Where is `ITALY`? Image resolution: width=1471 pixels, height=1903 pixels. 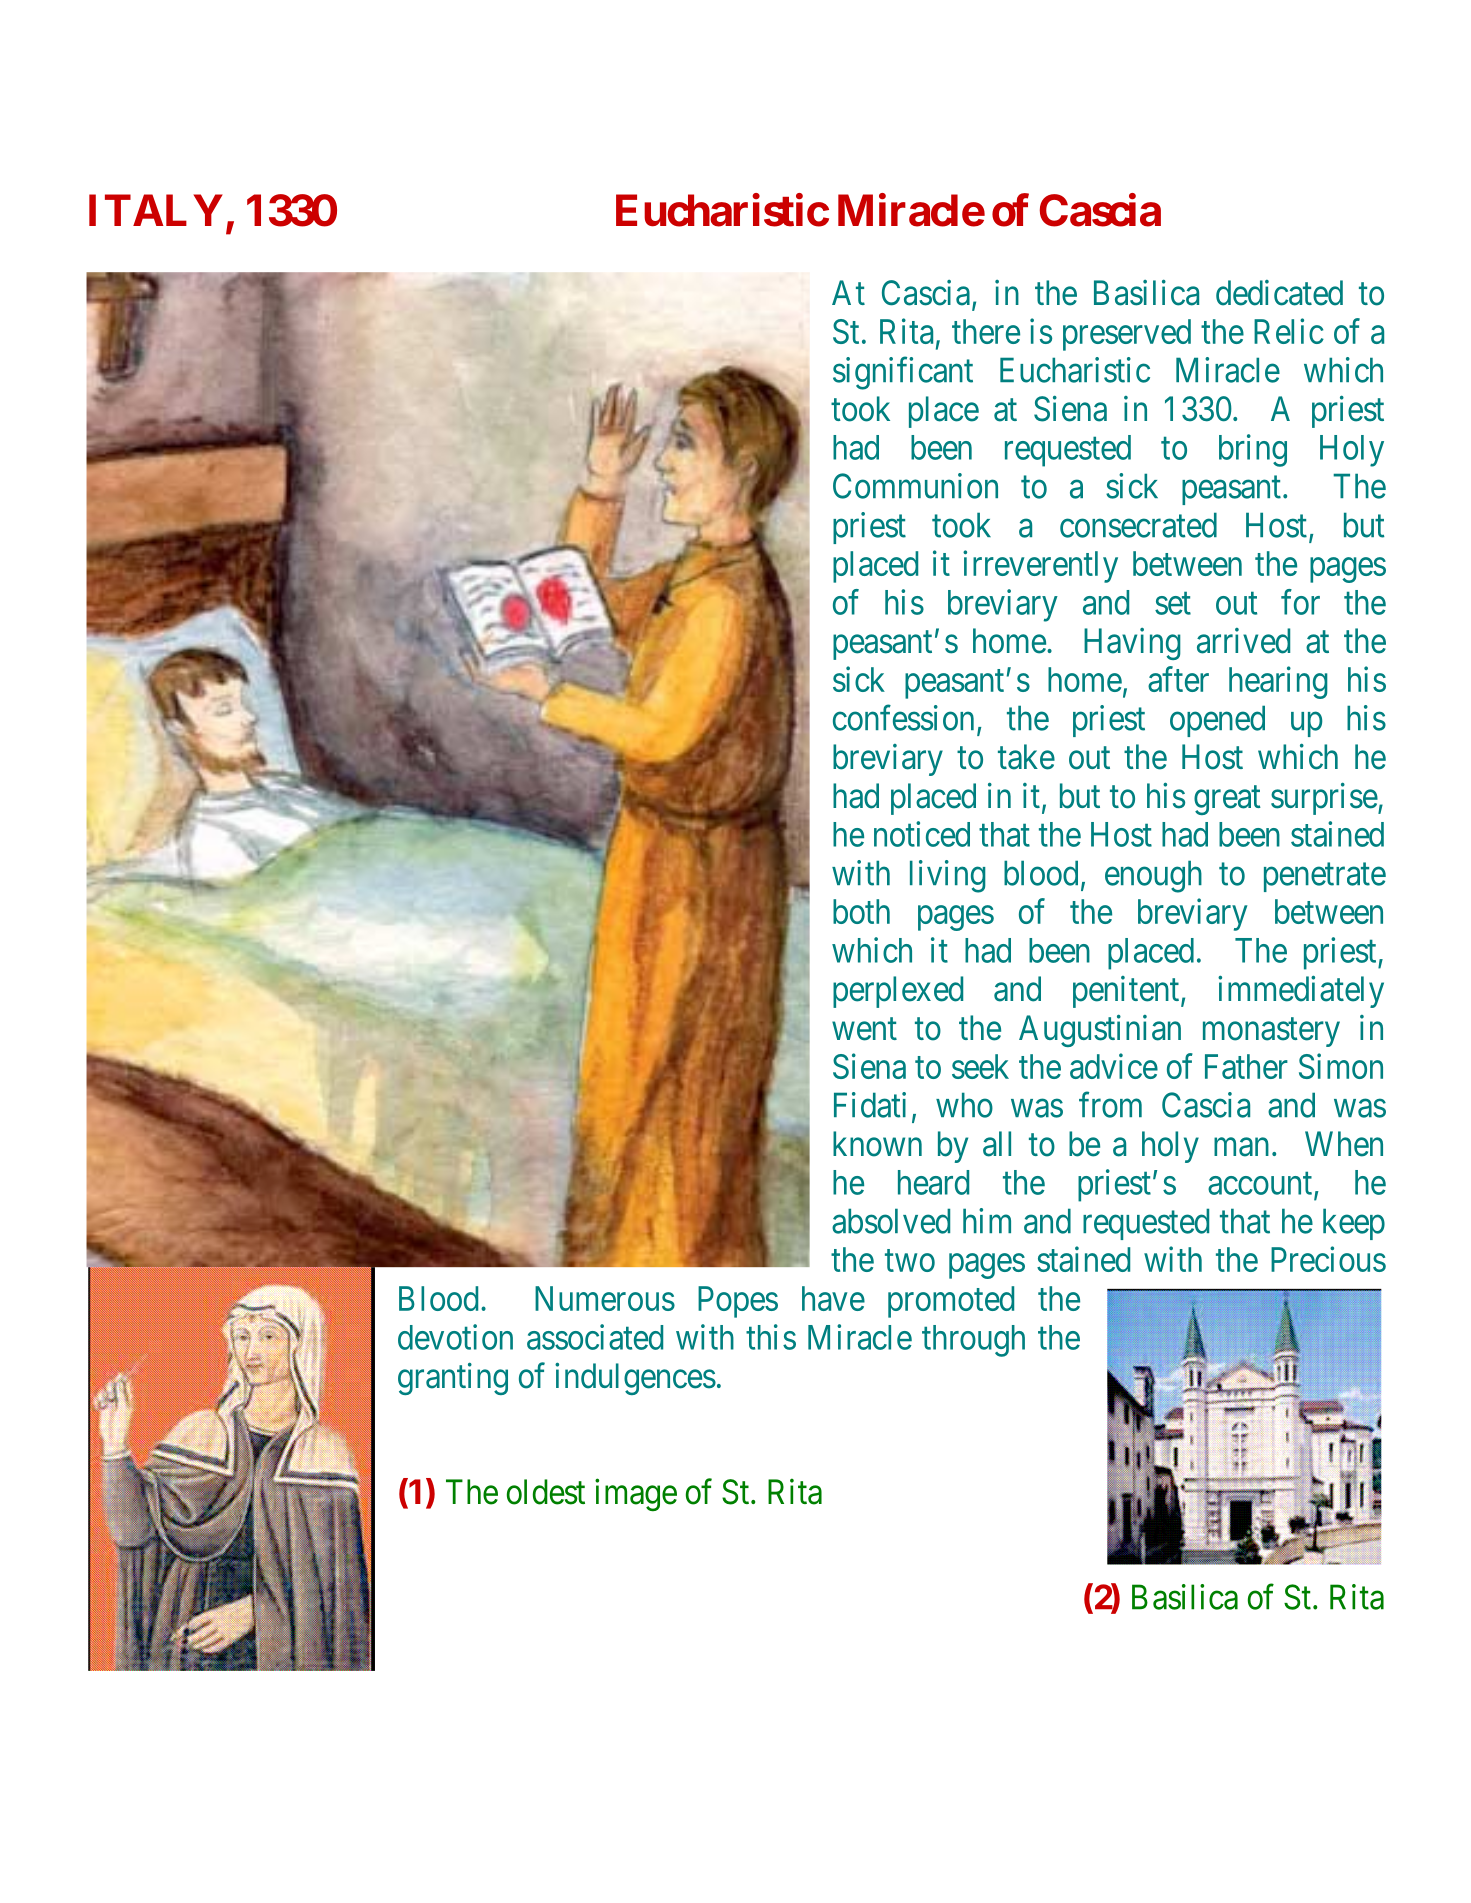
ITALY is located at coordinates (156, 210).
